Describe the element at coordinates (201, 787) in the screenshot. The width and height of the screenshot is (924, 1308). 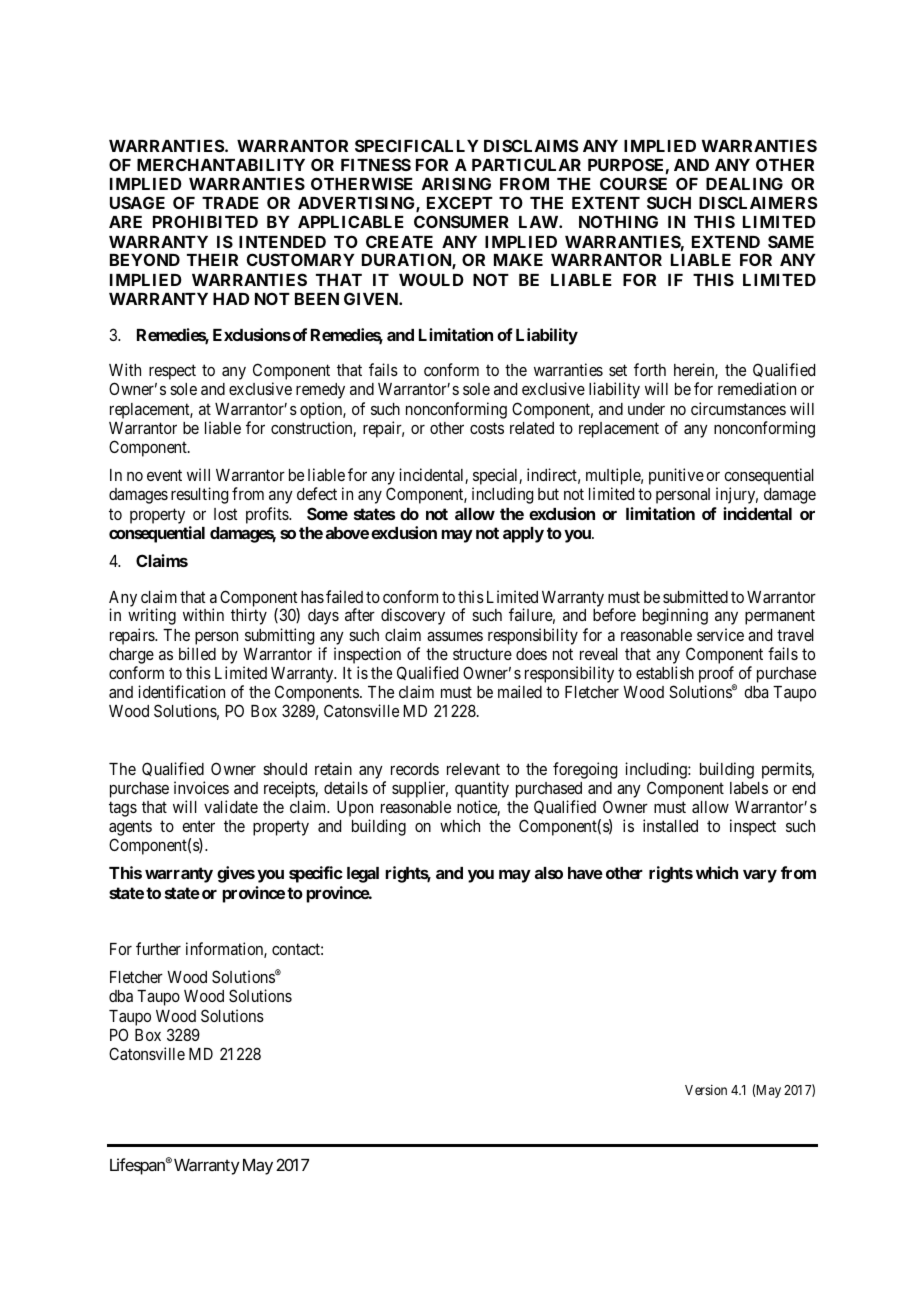
I see `invoices` at that location.
